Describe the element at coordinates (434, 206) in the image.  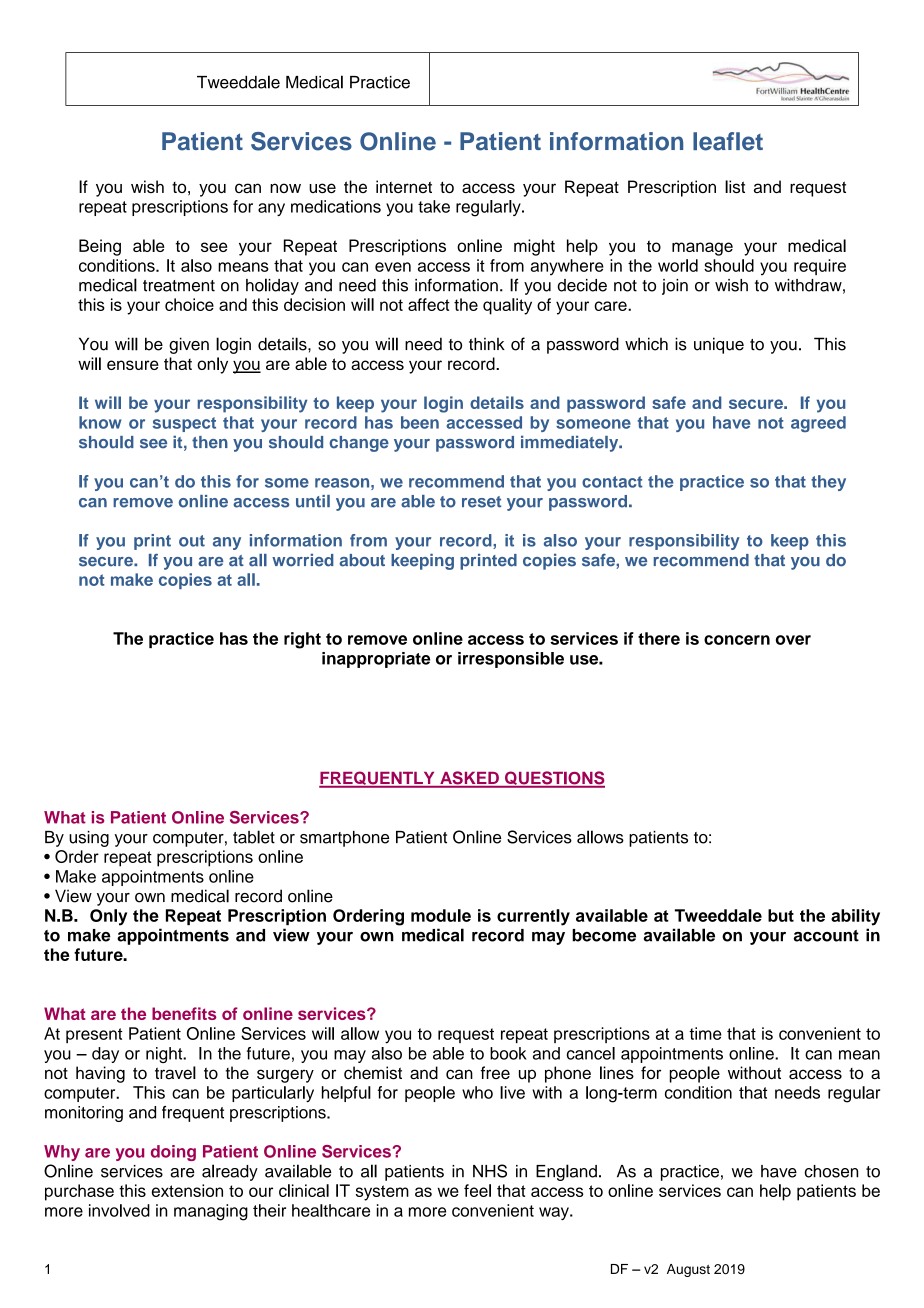
I see `take` at that location.
